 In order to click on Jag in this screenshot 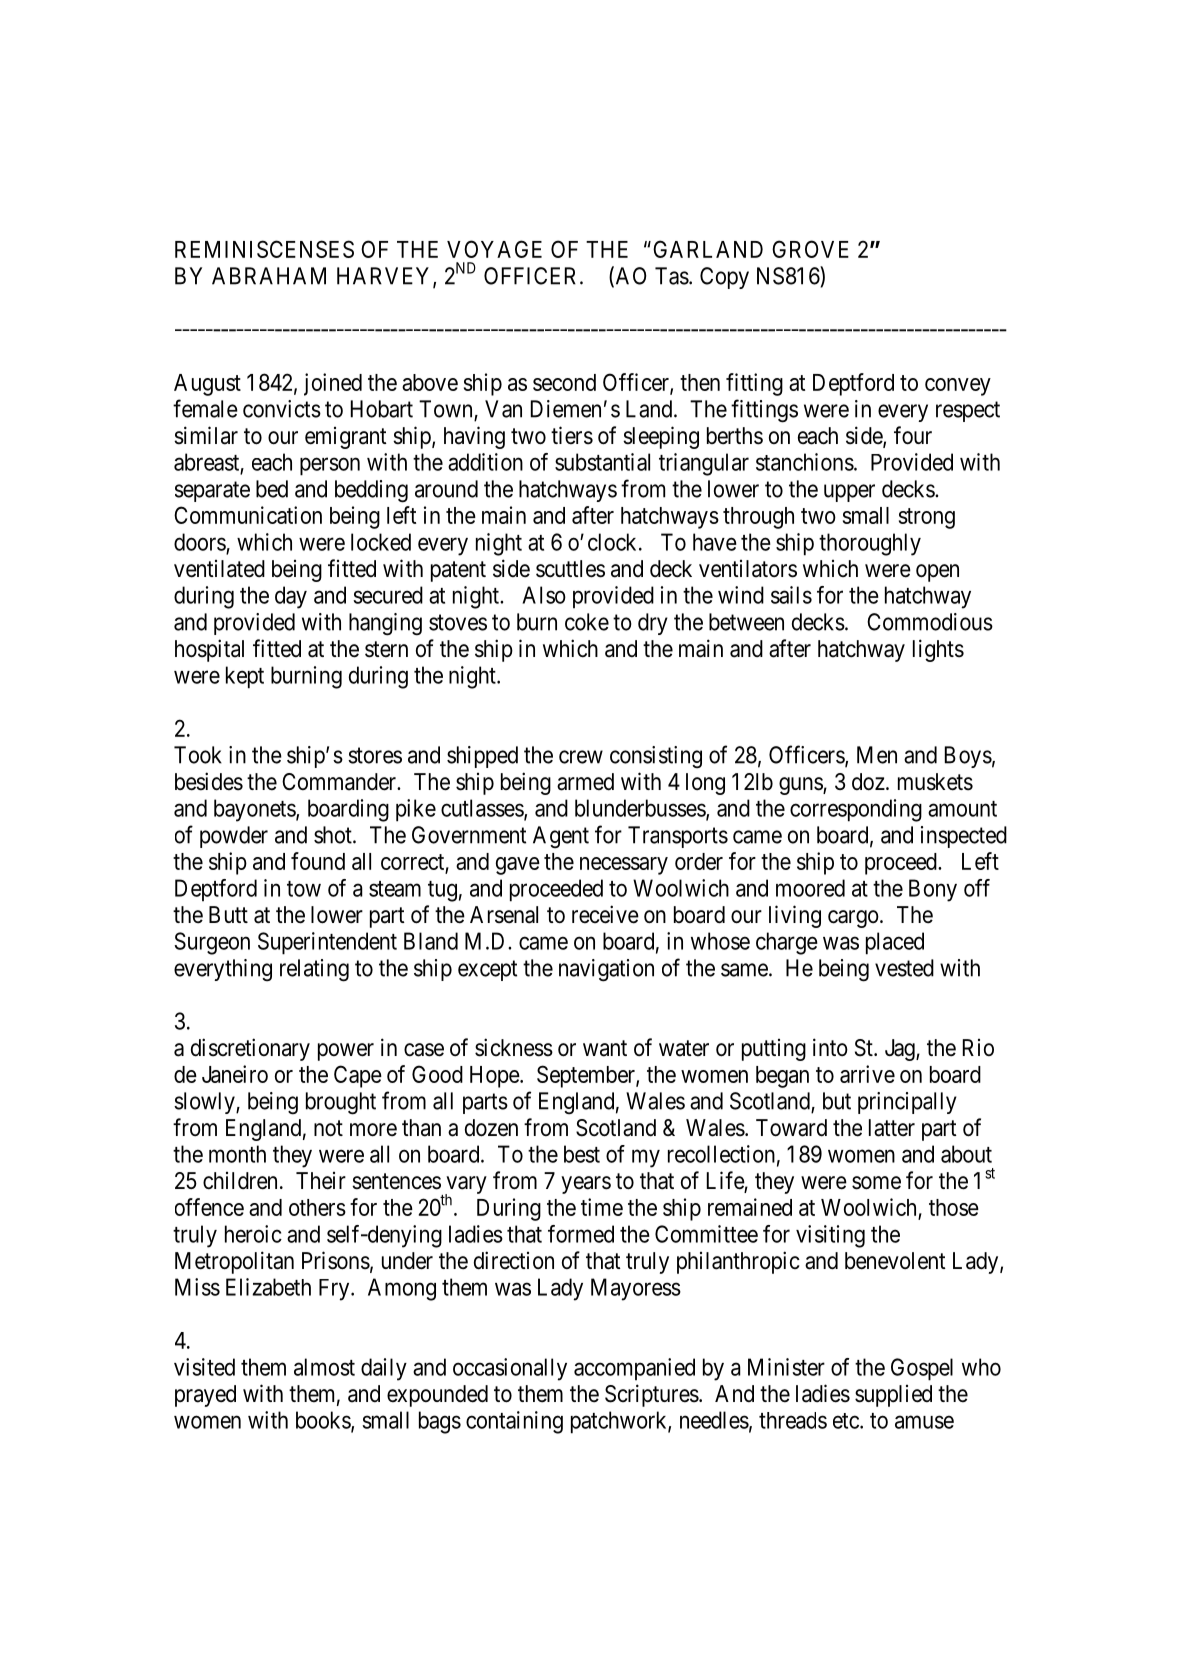, I will do `click(901, 1050)`.
